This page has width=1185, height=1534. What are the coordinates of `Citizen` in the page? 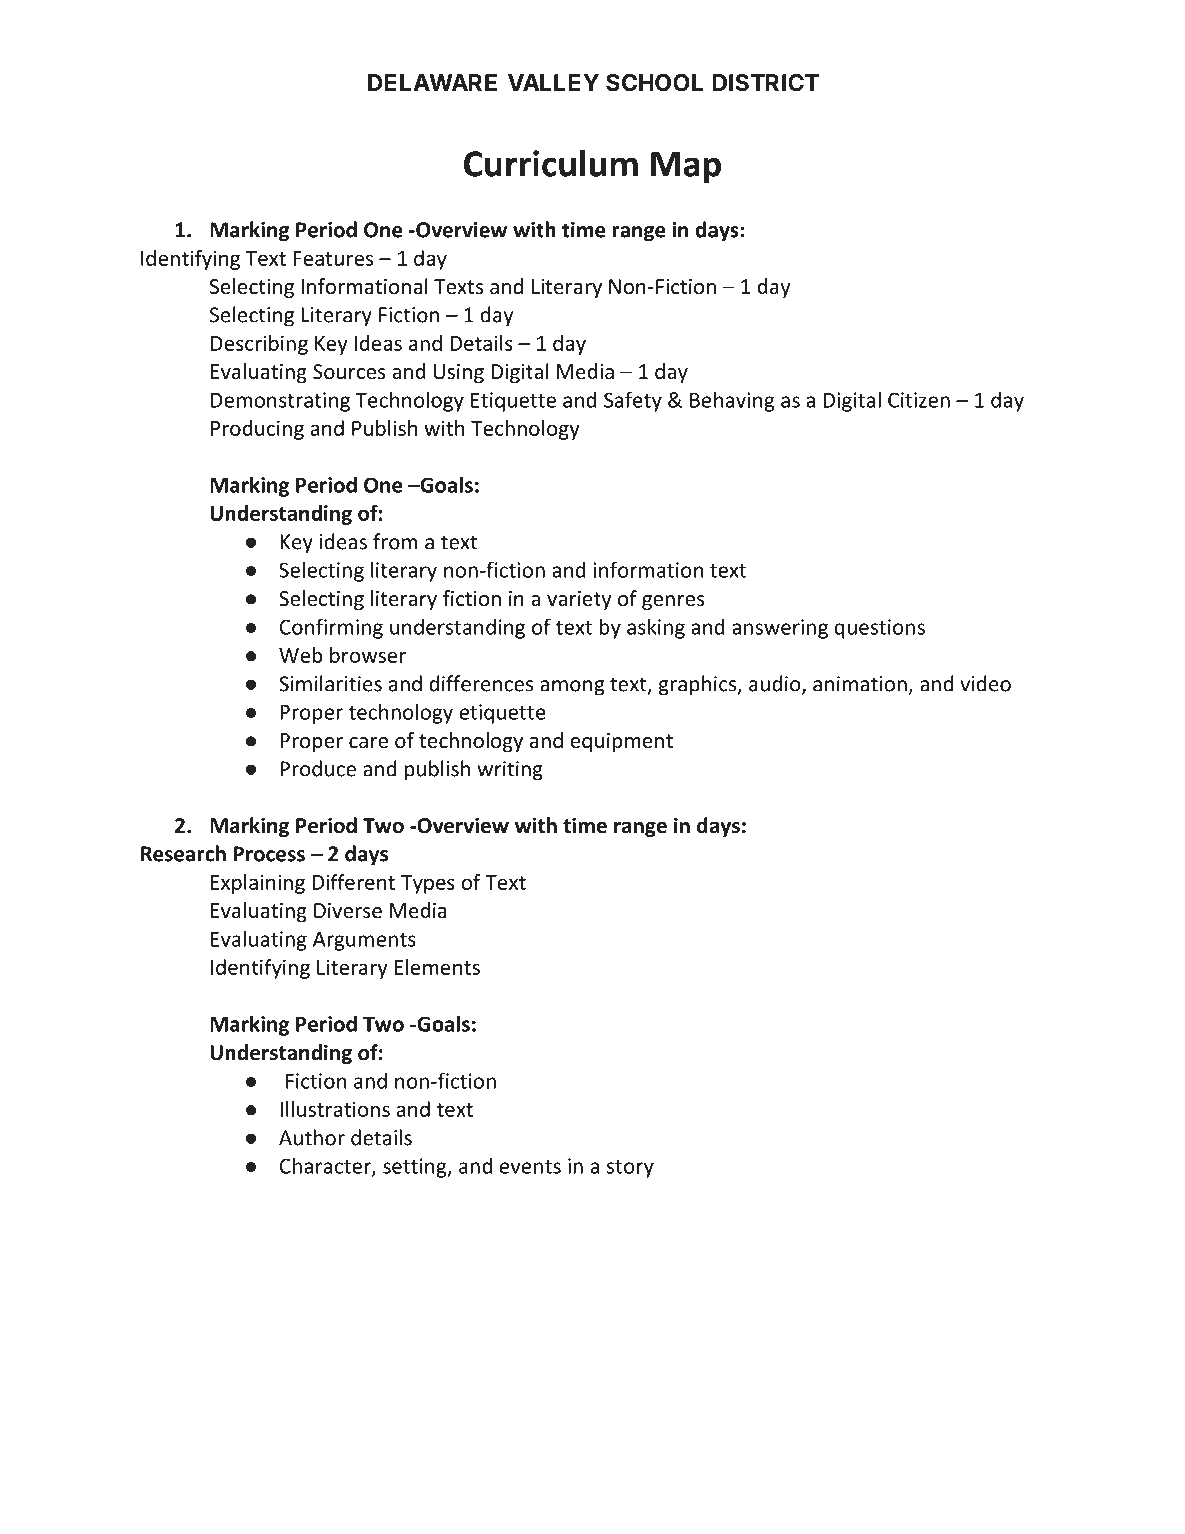 It's located at (919, 400).
